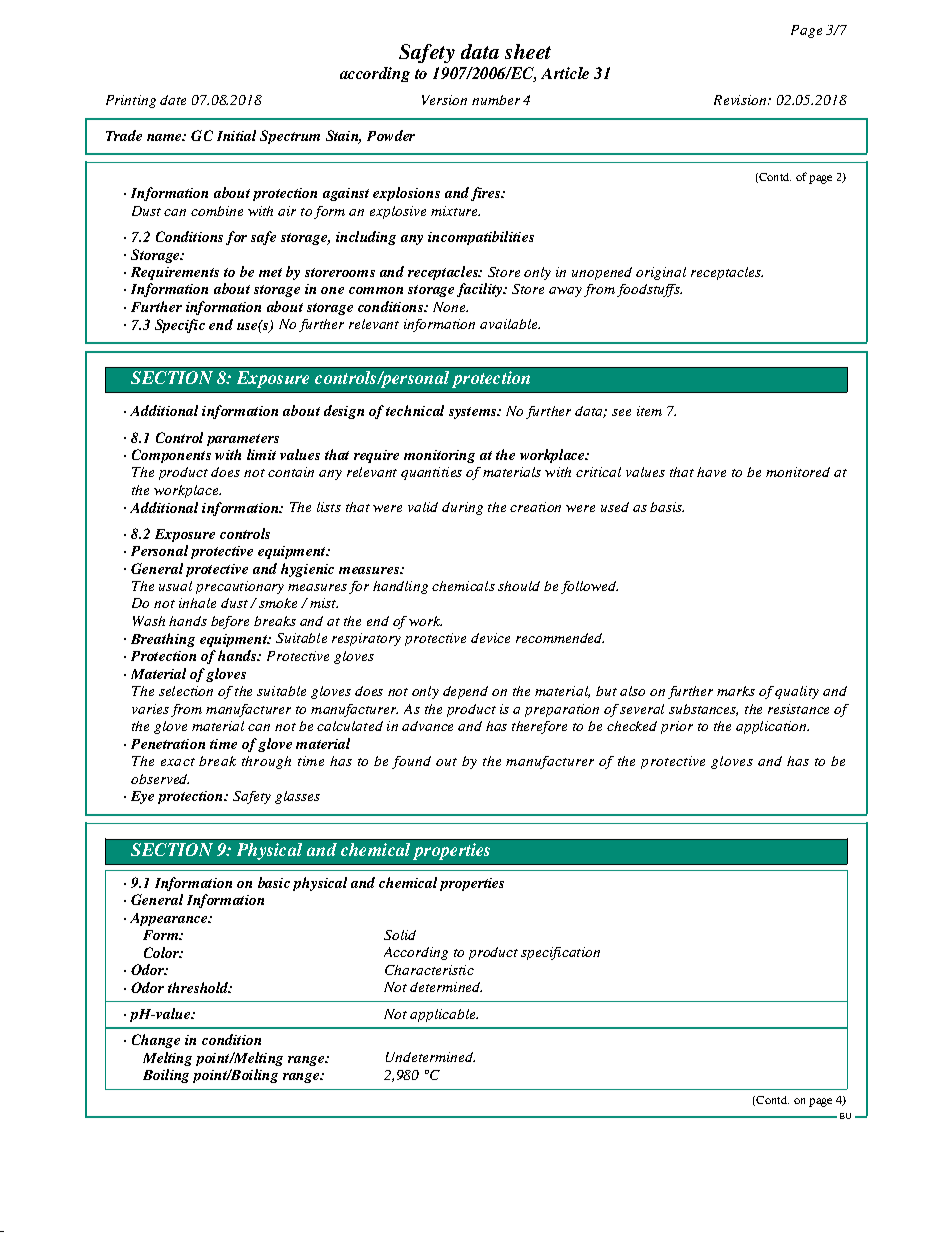 The width and height of the screenshot is (952, 1233). Describe the element at coordinates (429, 970) in the screenshot. I see `Characteristic` at that location.
